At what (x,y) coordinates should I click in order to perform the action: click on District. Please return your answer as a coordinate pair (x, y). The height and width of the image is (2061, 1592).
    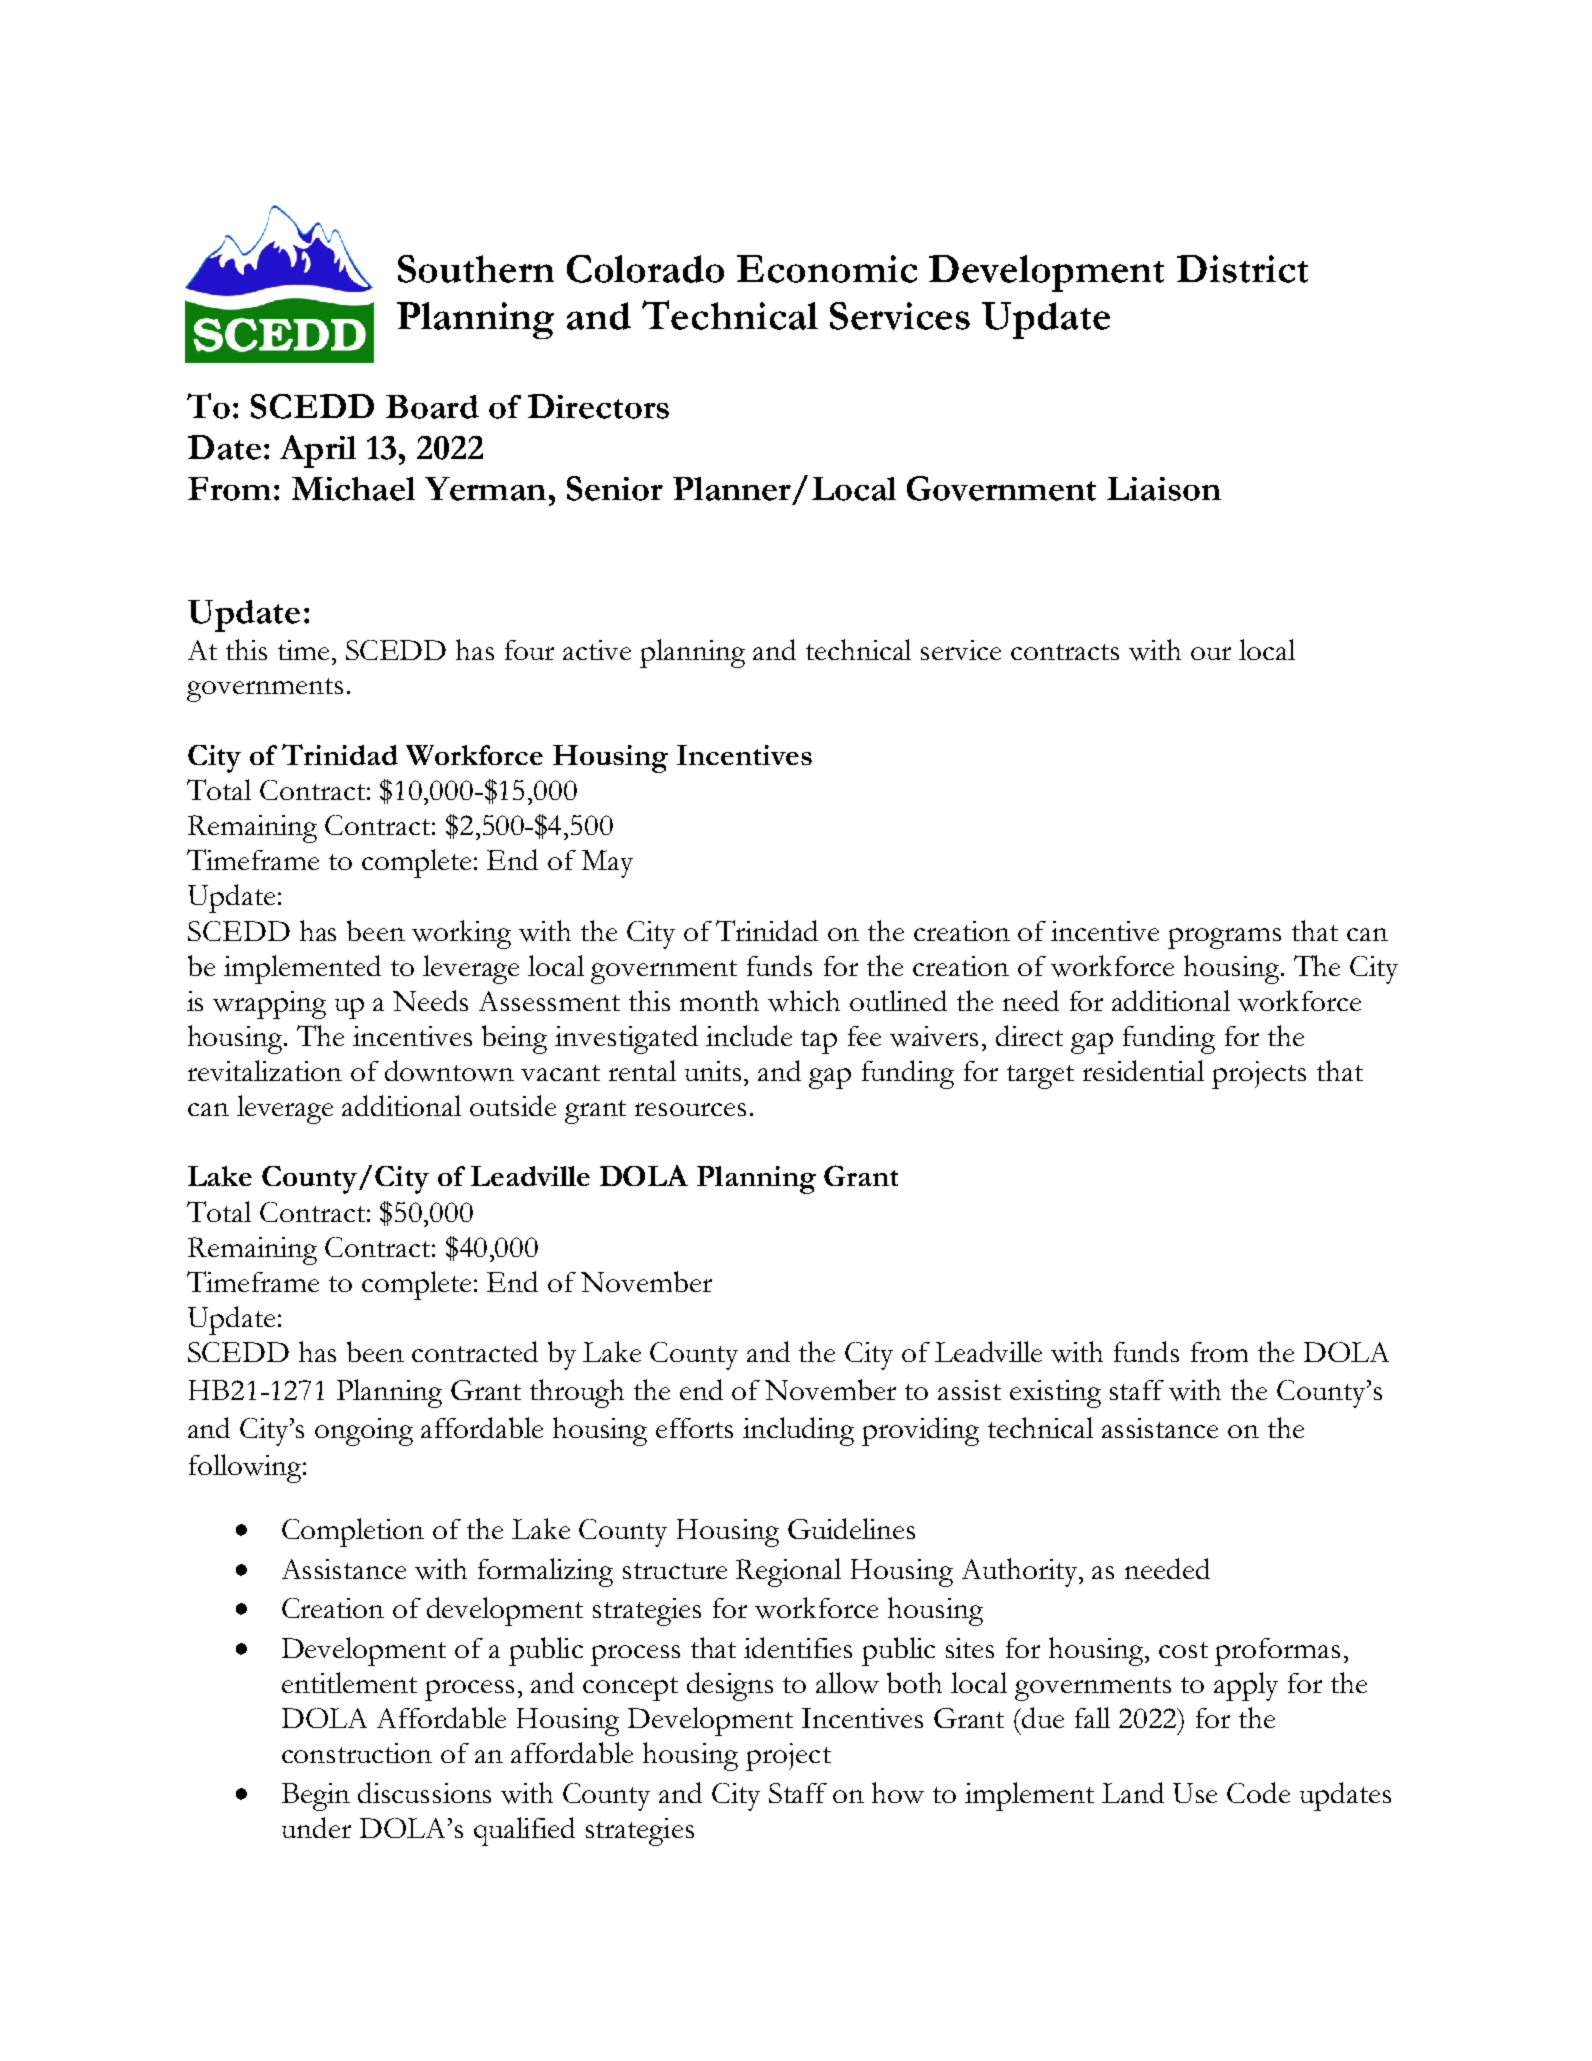
    Looking at the image, I should click on (1242, 269).
